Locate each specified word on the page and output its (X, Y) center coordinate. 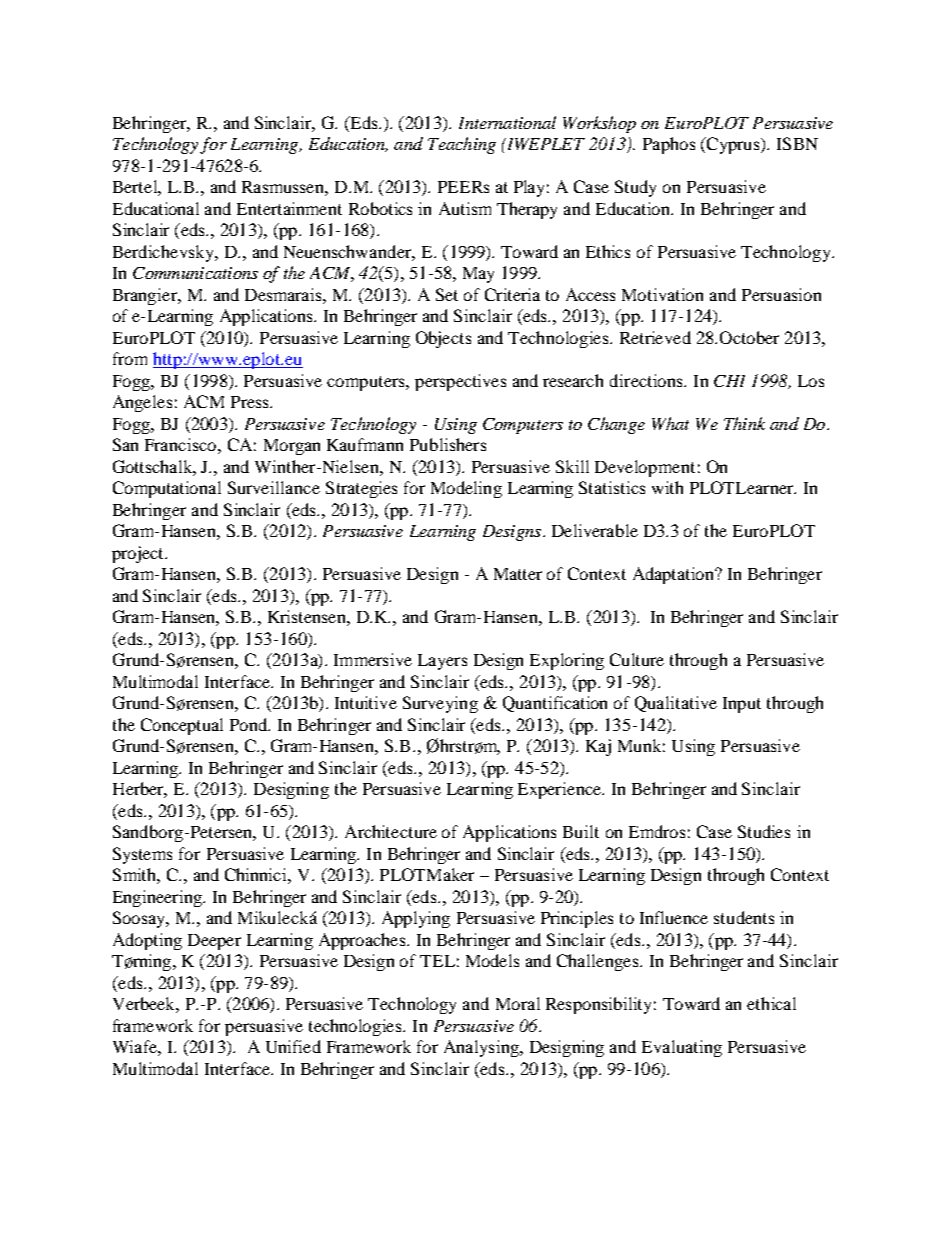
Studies (764, 831)
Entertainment (289, 208)
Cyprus (733, 145)
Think (744, 423)
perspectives (460, 382)
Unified (293, 1046)
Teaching (462, 145)
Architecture (391, 831)
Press (251, 402)
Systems (142, 855)
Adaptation (674, 575)
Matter (518, 574)
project (139, 554)
